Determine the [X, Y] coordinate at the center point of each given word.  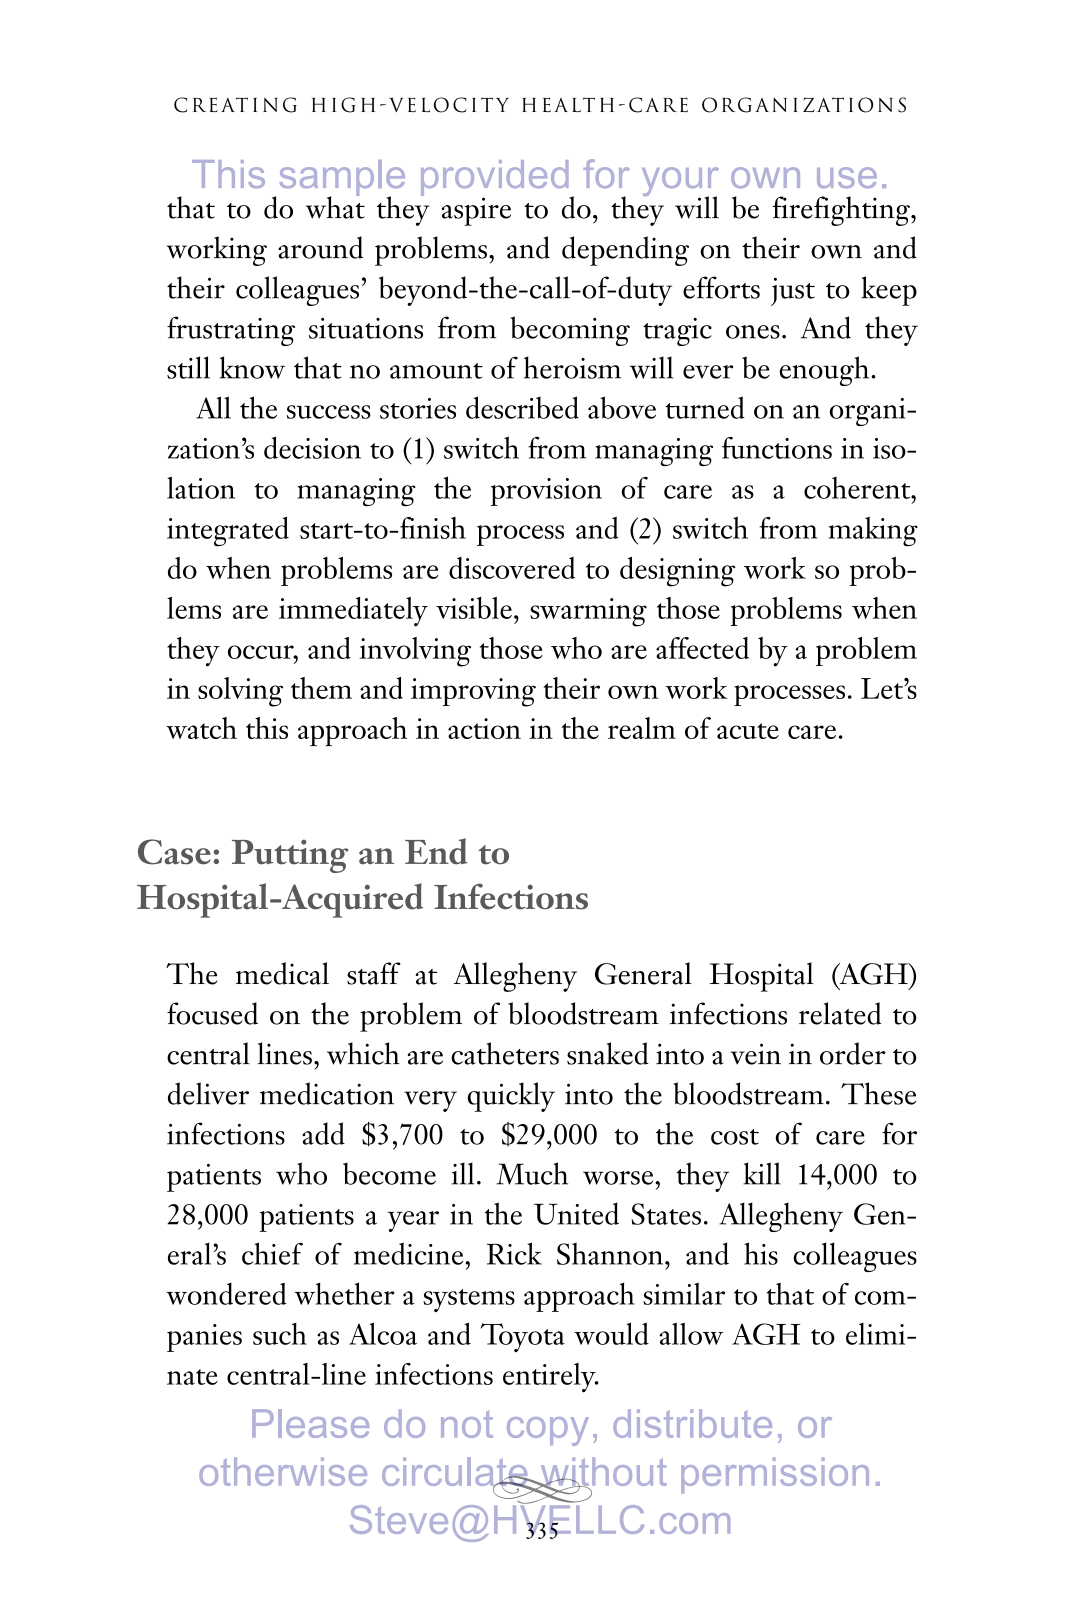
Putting [290, 856]
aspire [476, 211]
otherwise [283, 1471]
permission [775, 1475]
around [320, 247]
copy [548, 1431]
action [484, 728]
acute [748, 731]
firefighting [842, 211]
